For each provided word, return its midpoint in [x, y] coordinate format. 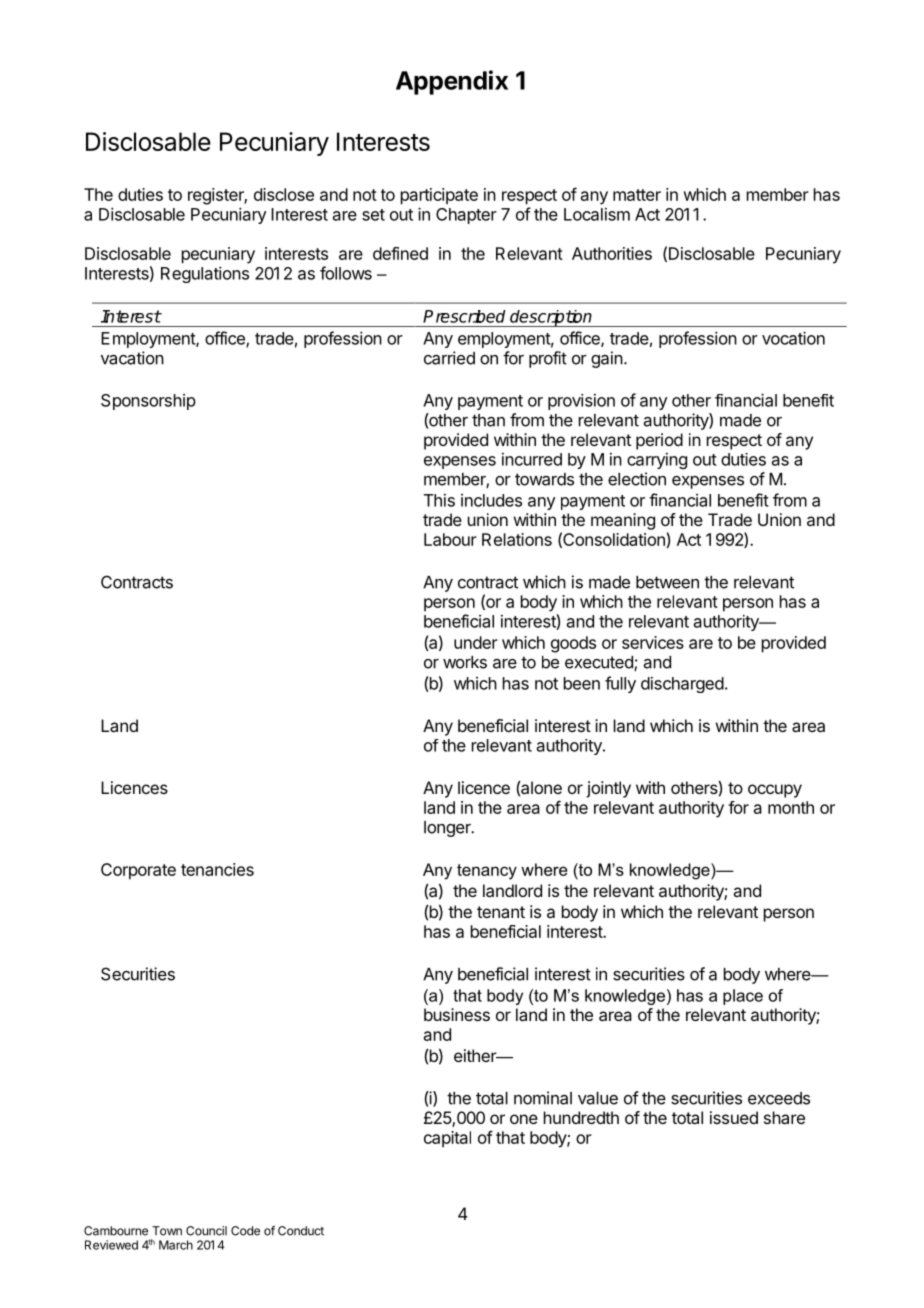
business [457, 1014]
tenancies [217, 869]
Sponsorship [148, 402]
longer [448, 829]
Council [206, 1231]
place [743, 997]
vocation [793, 338]
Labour [450, 539]
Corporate [138, 871]
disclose [284, 194]
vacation [132, 358]
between [667, 582]
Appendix [452, 82]
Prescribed [464, 316]
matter [637, 195]
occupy [775, 791]
